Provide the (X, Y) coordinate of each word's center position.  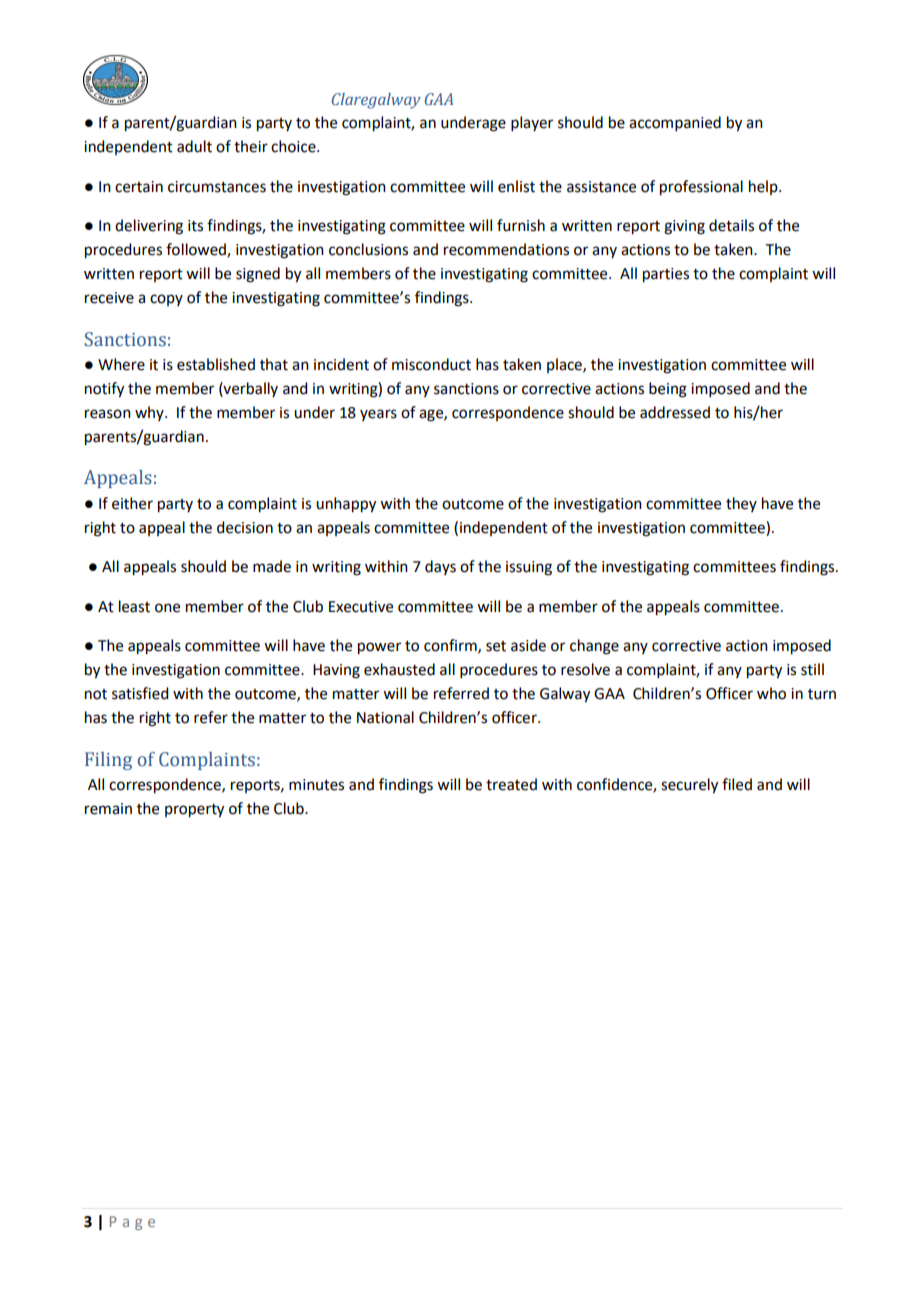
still (812, 669)
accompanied (675, 123)
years (378, 415)
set (496, 646)
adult (194, 146)
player (532, 123)
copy (166, 300)
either (132, 503)
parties (666, 275)
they (741, 504)
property (194, 811)
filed (737, 784)
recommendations (506, 249)
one (167, 608)
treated (511, 784)
